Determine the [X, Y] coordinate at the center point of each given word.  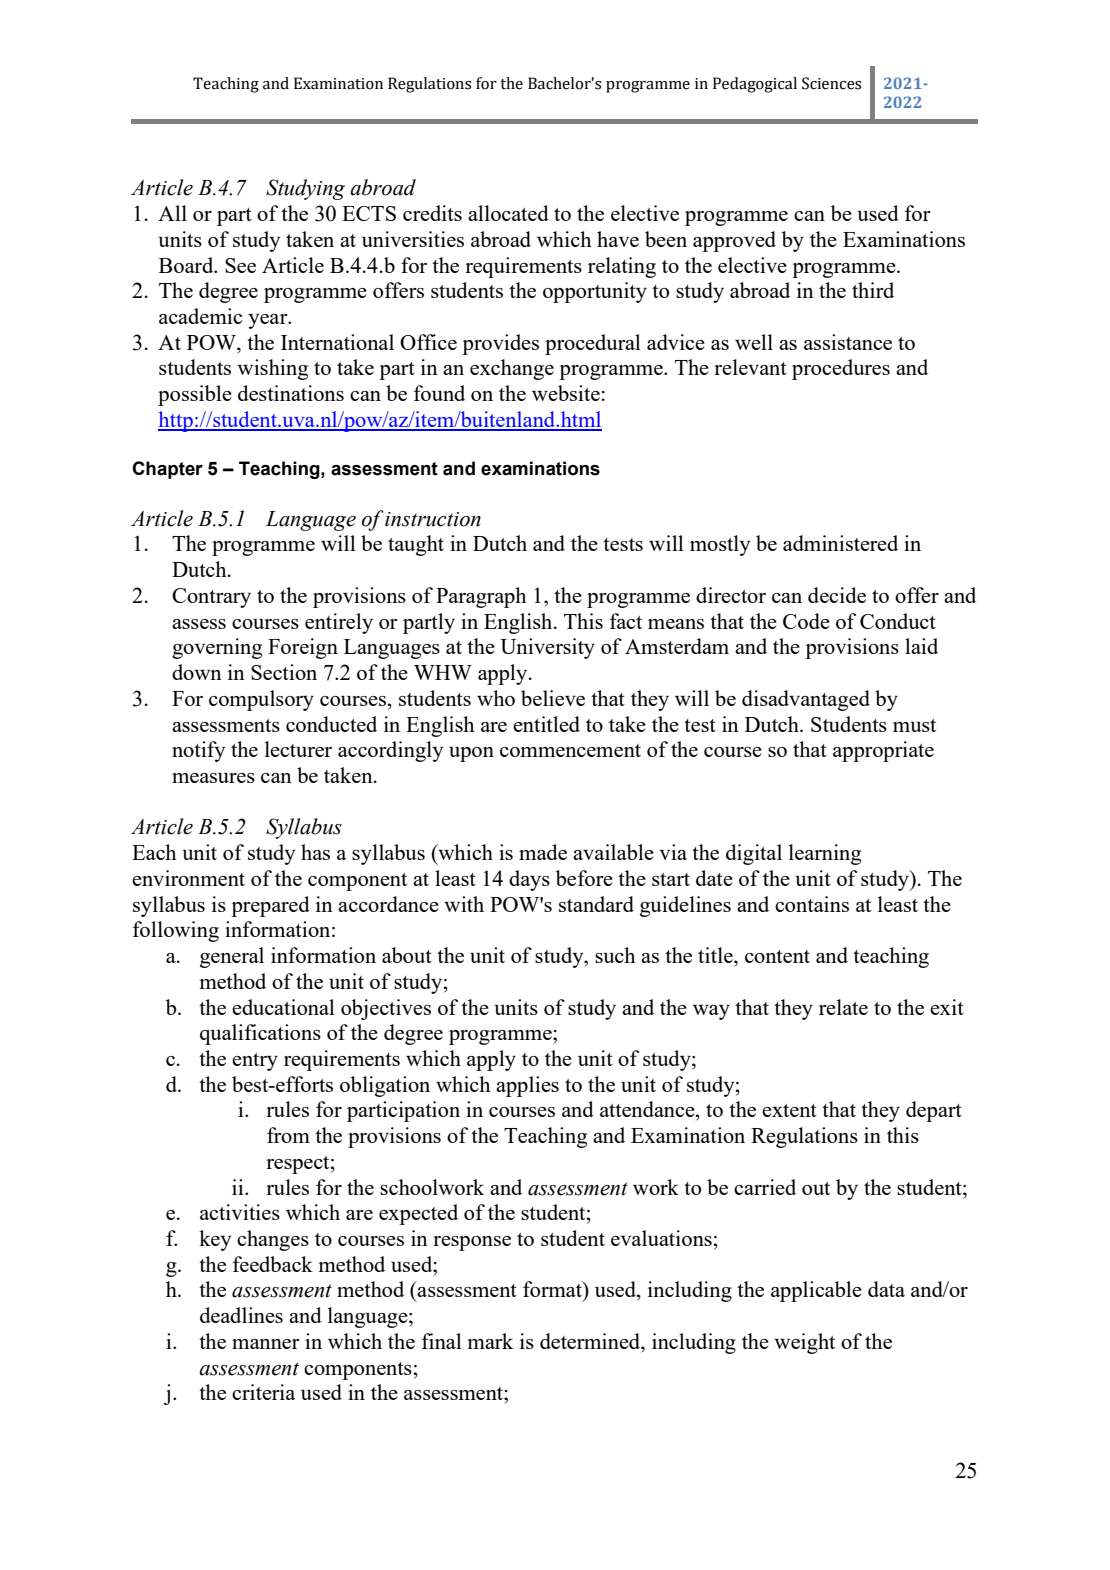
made [543, 852]
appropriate [883, 751]
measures [213, 778]
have [618, 239]
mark [490, 1341]
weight [804, 1343]
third [873, 290]
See [240, 265]
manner [266, 1344]
